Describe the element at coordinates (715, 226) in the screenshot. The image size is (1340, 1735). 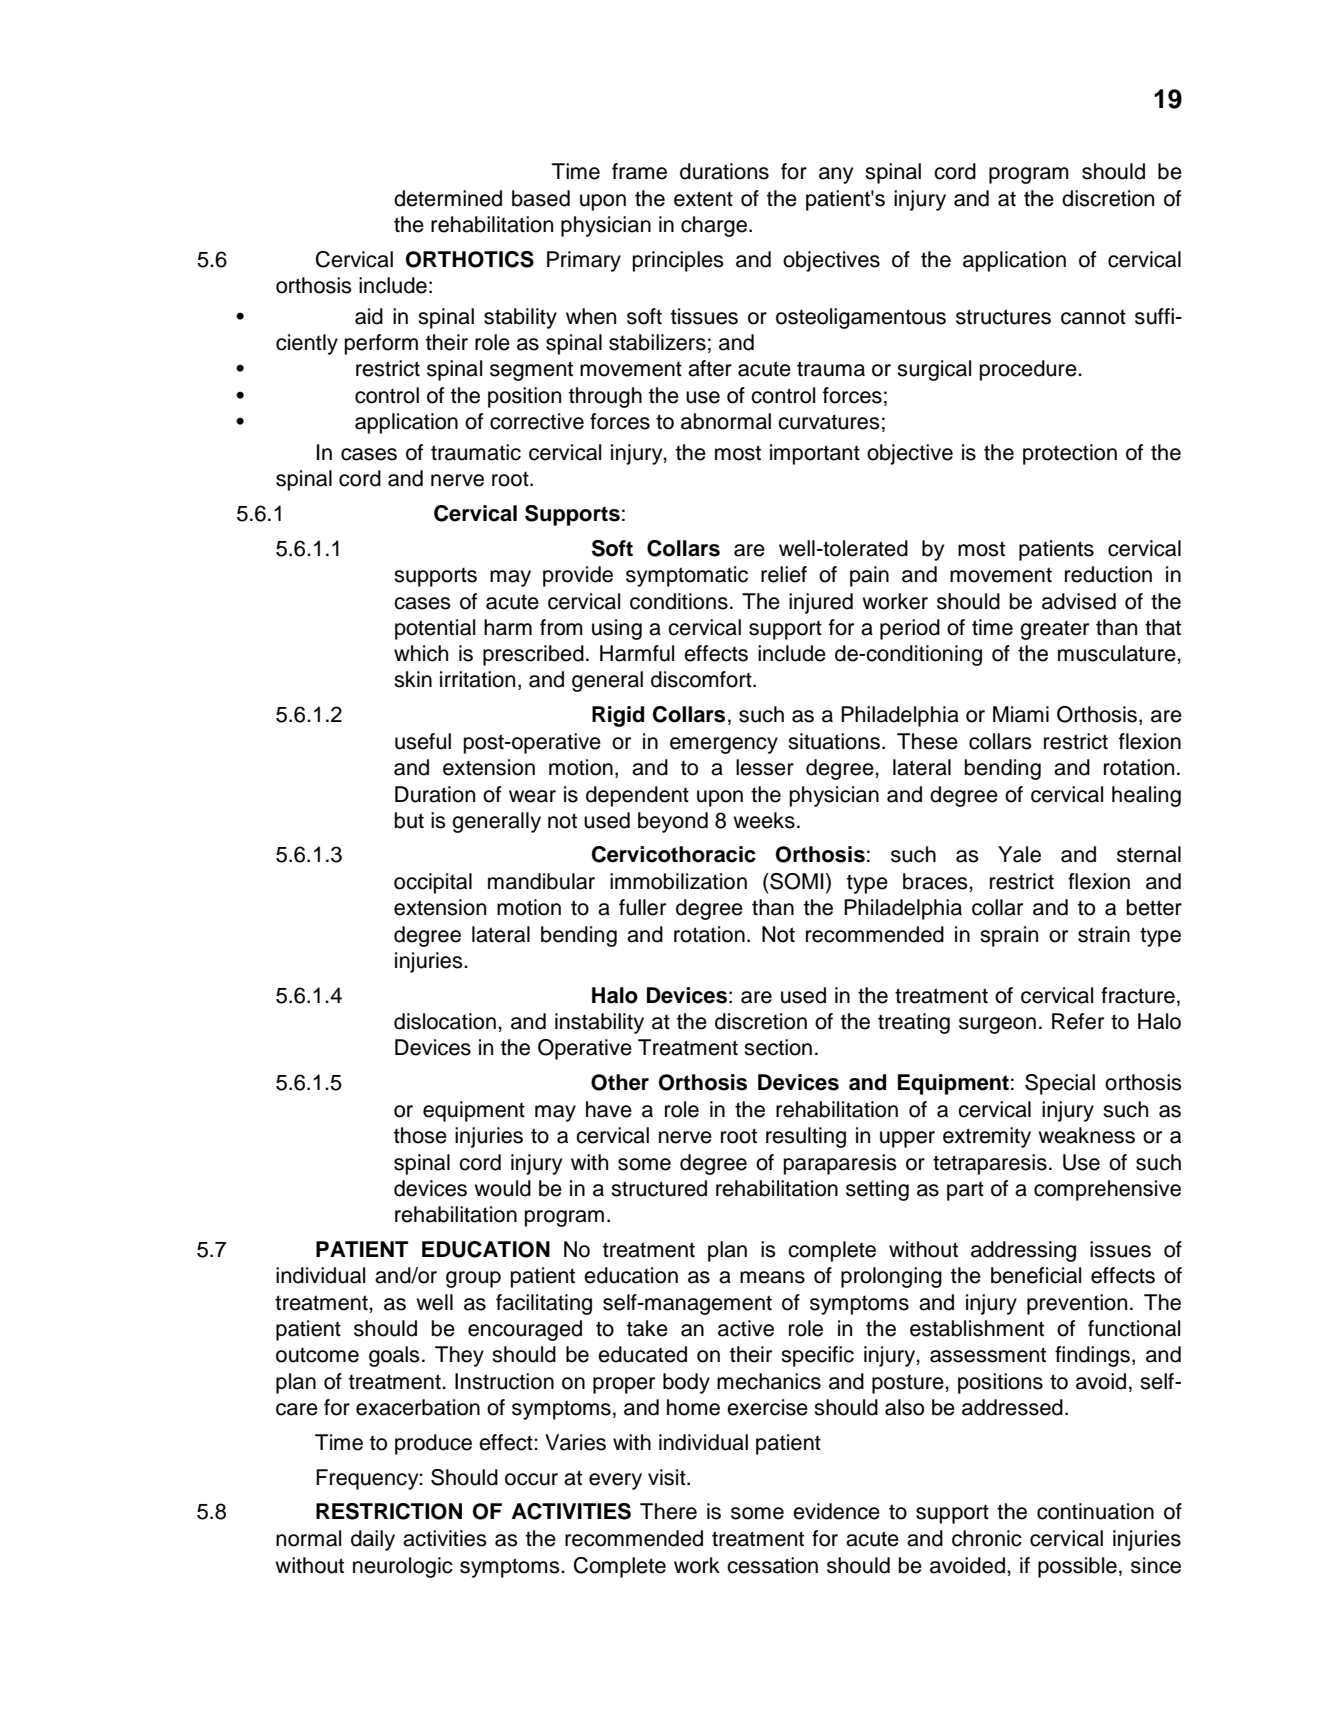
I see `charge` at that location.
